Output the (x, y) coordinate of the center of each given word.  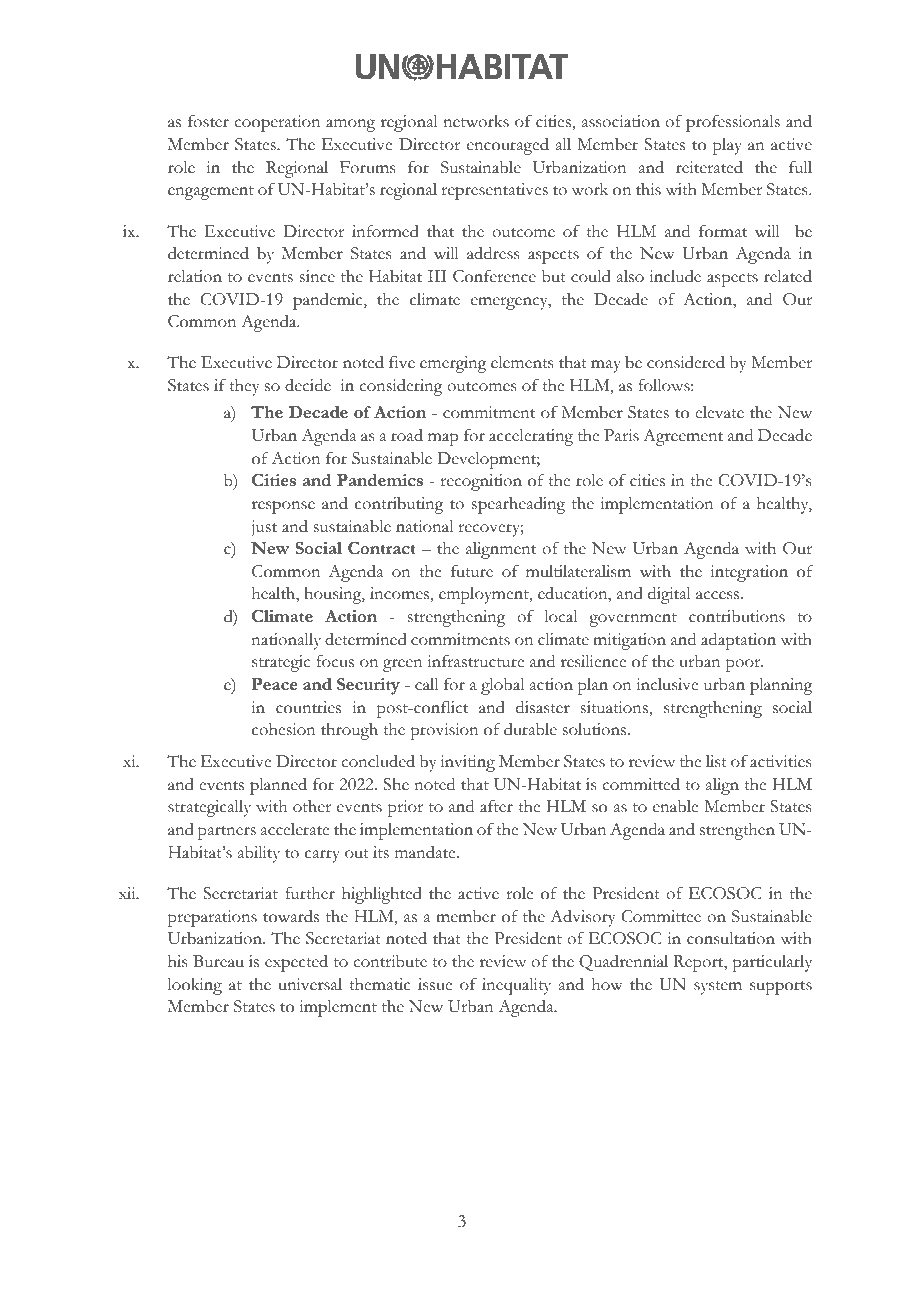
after (496, 806)
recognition (481, 482)
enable (675, 806)
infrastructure (475, 661)
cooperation (277, 123)
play (727, 146)
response (283, 507)
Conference (494, 276)
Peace (274, 684)
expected (296, 963)
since (317, 276)
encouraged (508, 146)
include (675, 276)
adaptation (738, 641)
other (312, 806)
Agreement (683, 437)
